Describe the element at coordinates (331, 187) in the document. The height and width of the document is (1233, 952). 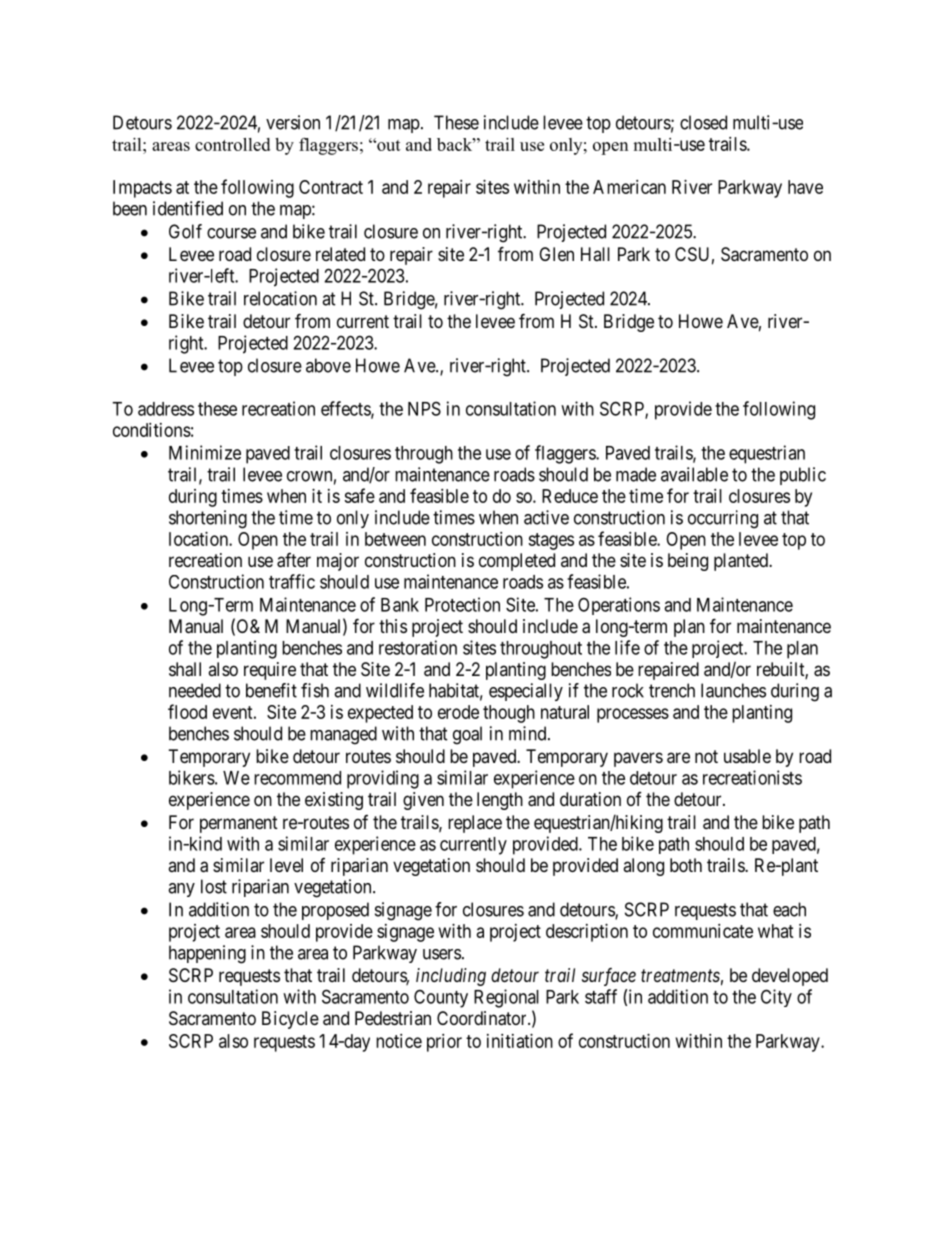
I see `Contract` at that location.
